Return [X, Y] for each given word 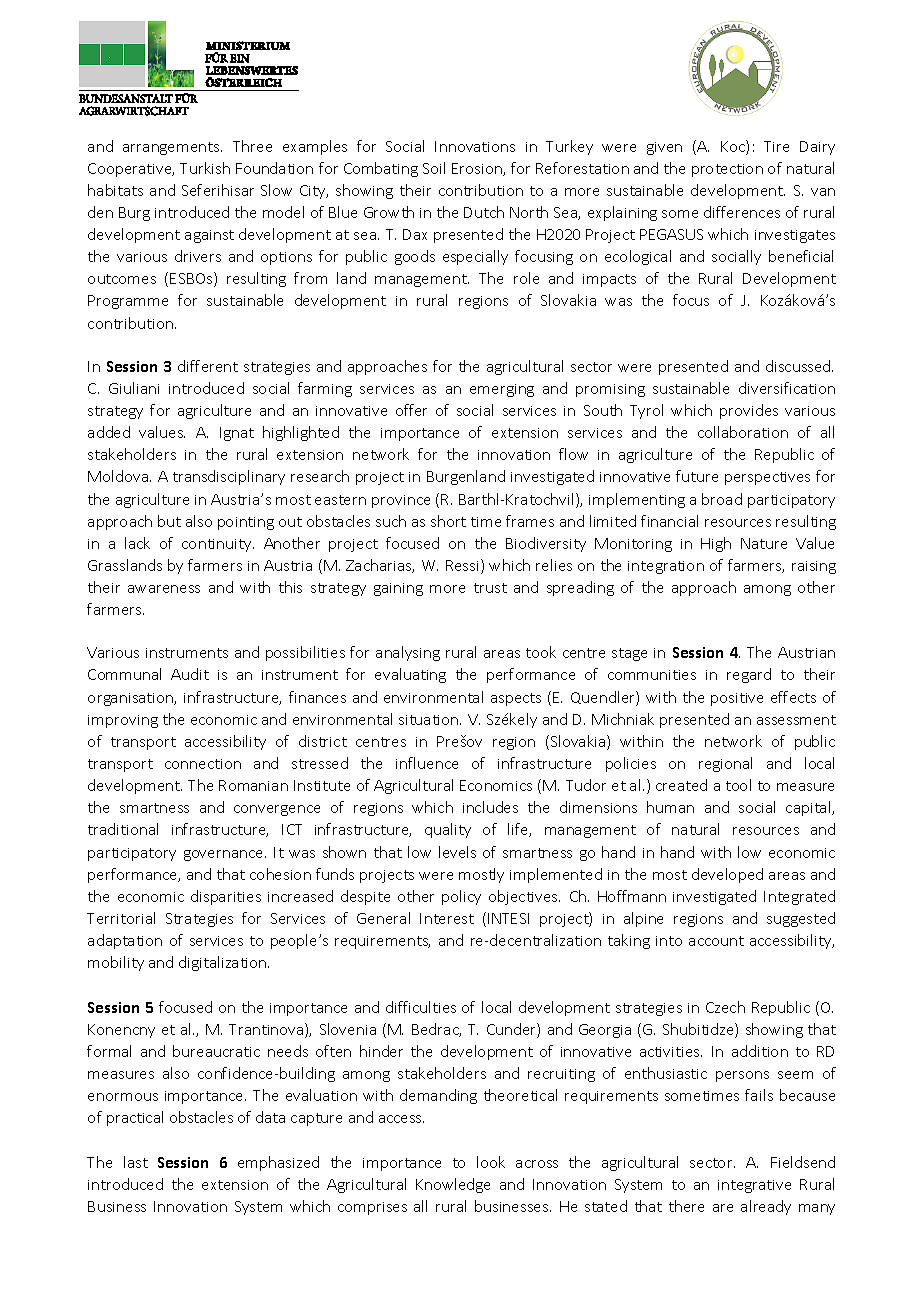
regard [749, 675]
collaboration [743, 432]
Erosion [478, 169]
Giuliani [134, 388]
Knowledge [453, 1185]
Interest [447, 918]
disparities [226, 897]
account [716, 941]
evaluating [410, 675]
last [136, 1162]
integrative [754, 1186]
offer [411, 410]
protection [727, 170]
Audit [190, 674]
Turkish [205, 168]
